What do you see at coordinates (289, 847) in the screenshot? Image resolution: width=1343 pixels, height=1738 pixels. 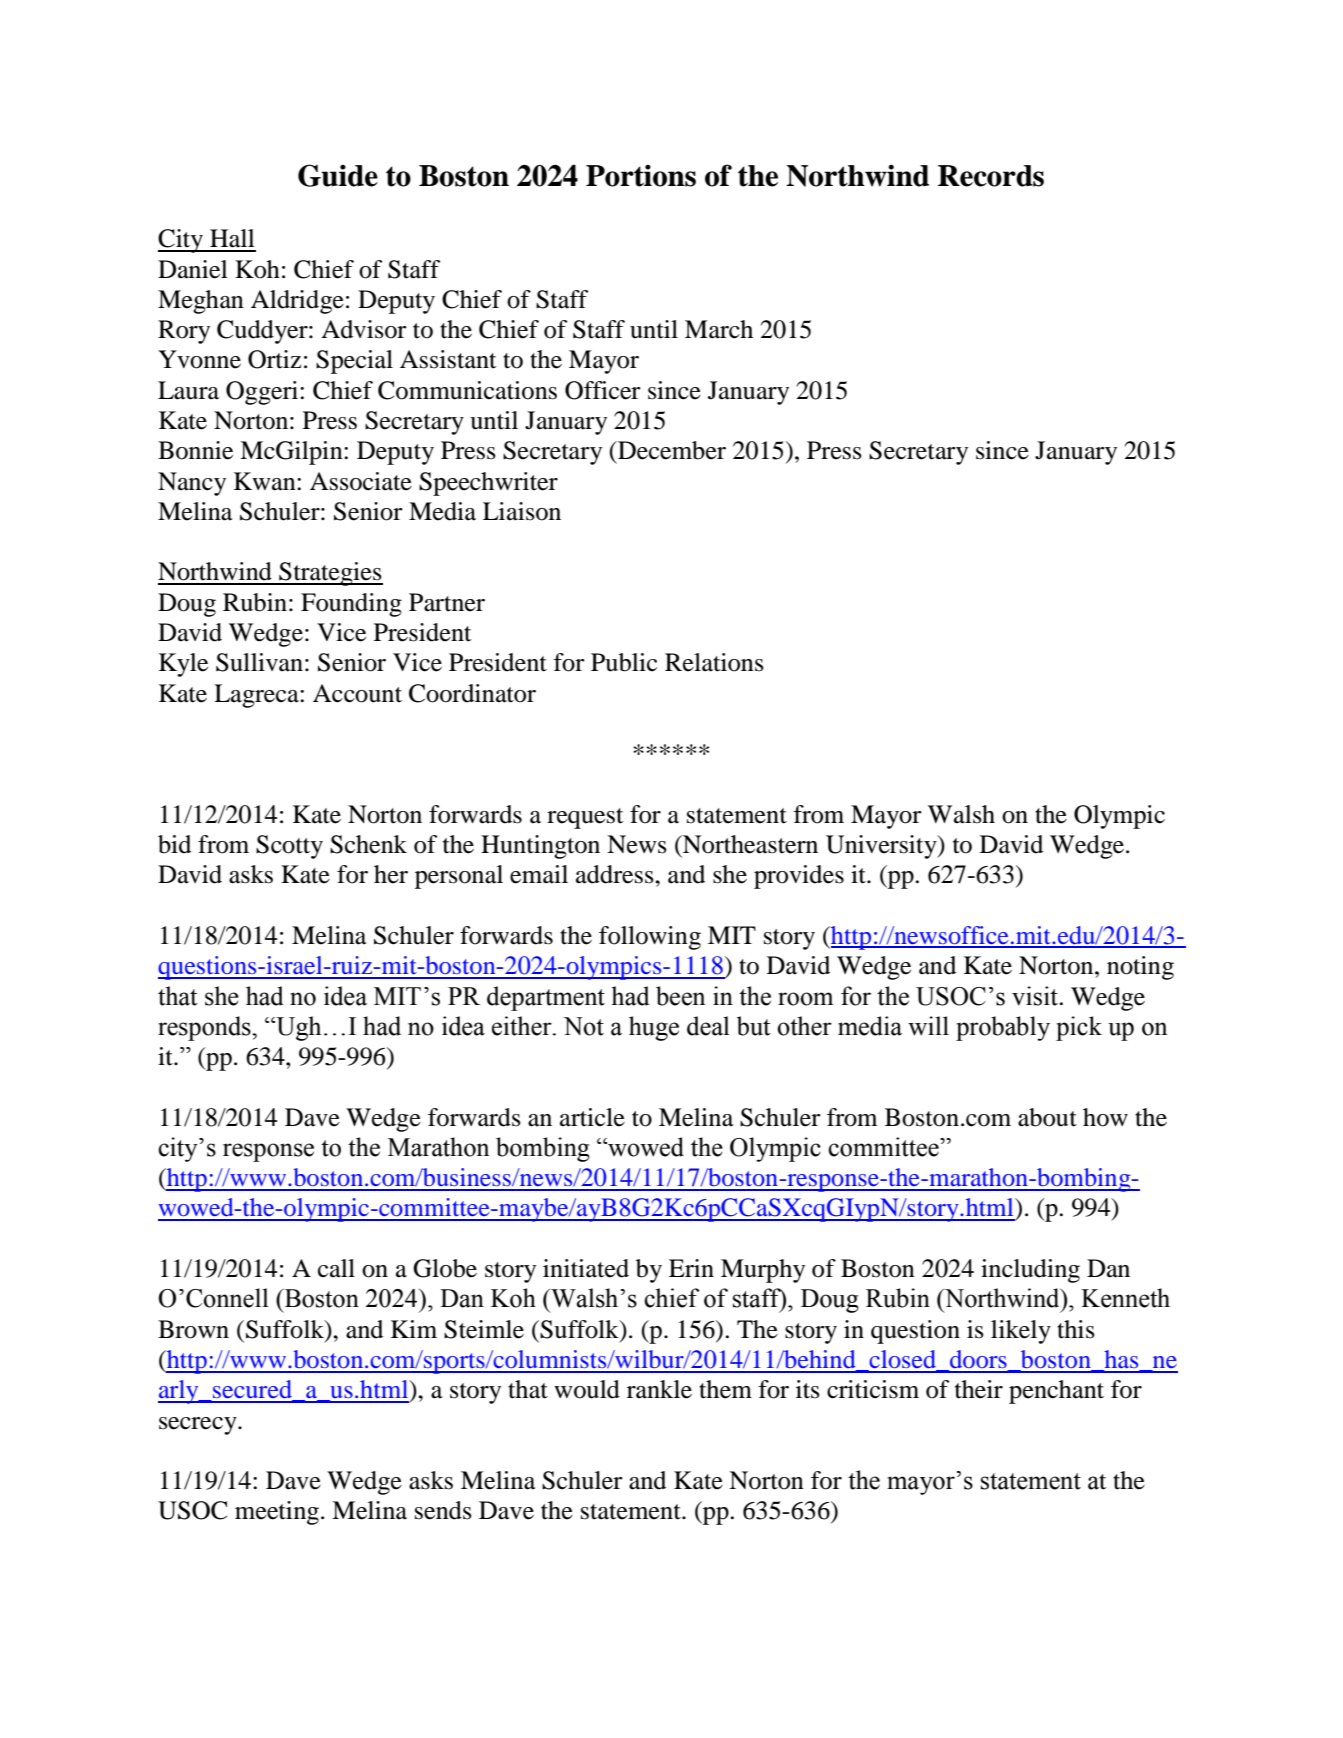 I see `Scotty` at bounding box center [289, 847].
